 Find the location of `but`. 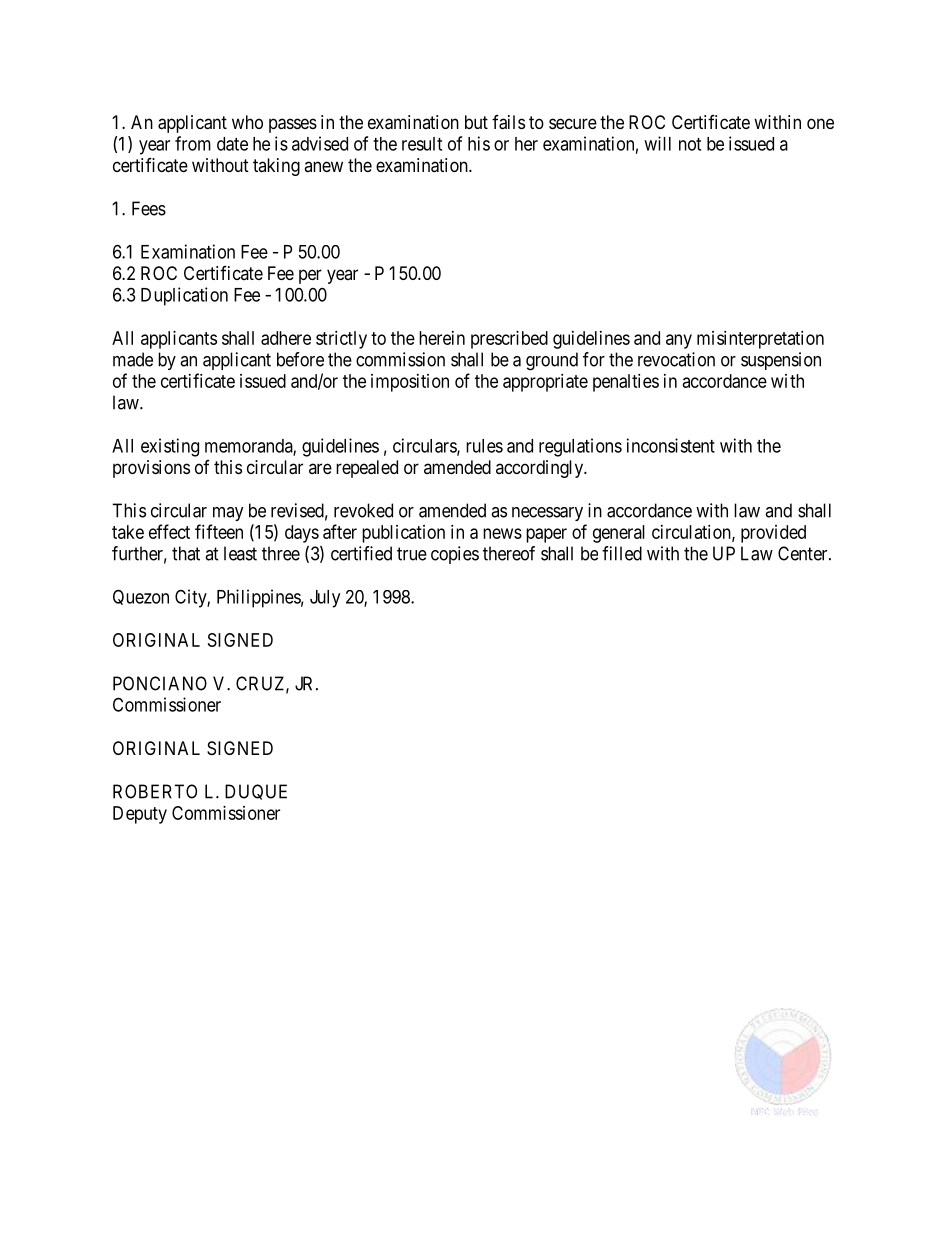

but is located at coordinates (476, 122).
